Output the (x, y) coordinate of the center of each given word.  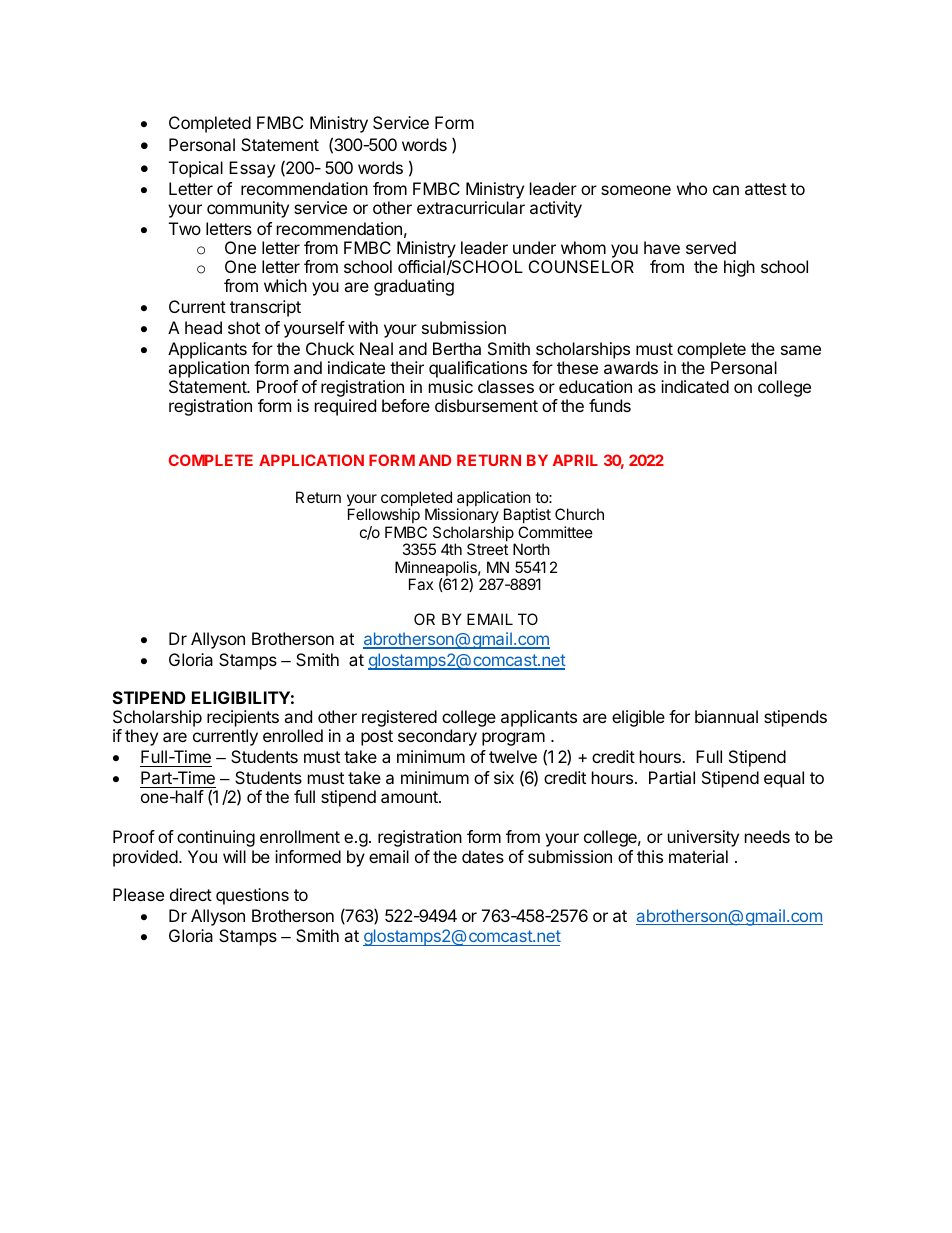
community (248, 209)
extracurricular (471, 207)
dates (483, 856)
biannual (726, 716)
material (698, 856)
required (345, 407)
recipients (243, 720)
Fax (421, 584)
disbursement (486, 405)
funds (610, 405)
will (234, 856)
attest (766, 189)
